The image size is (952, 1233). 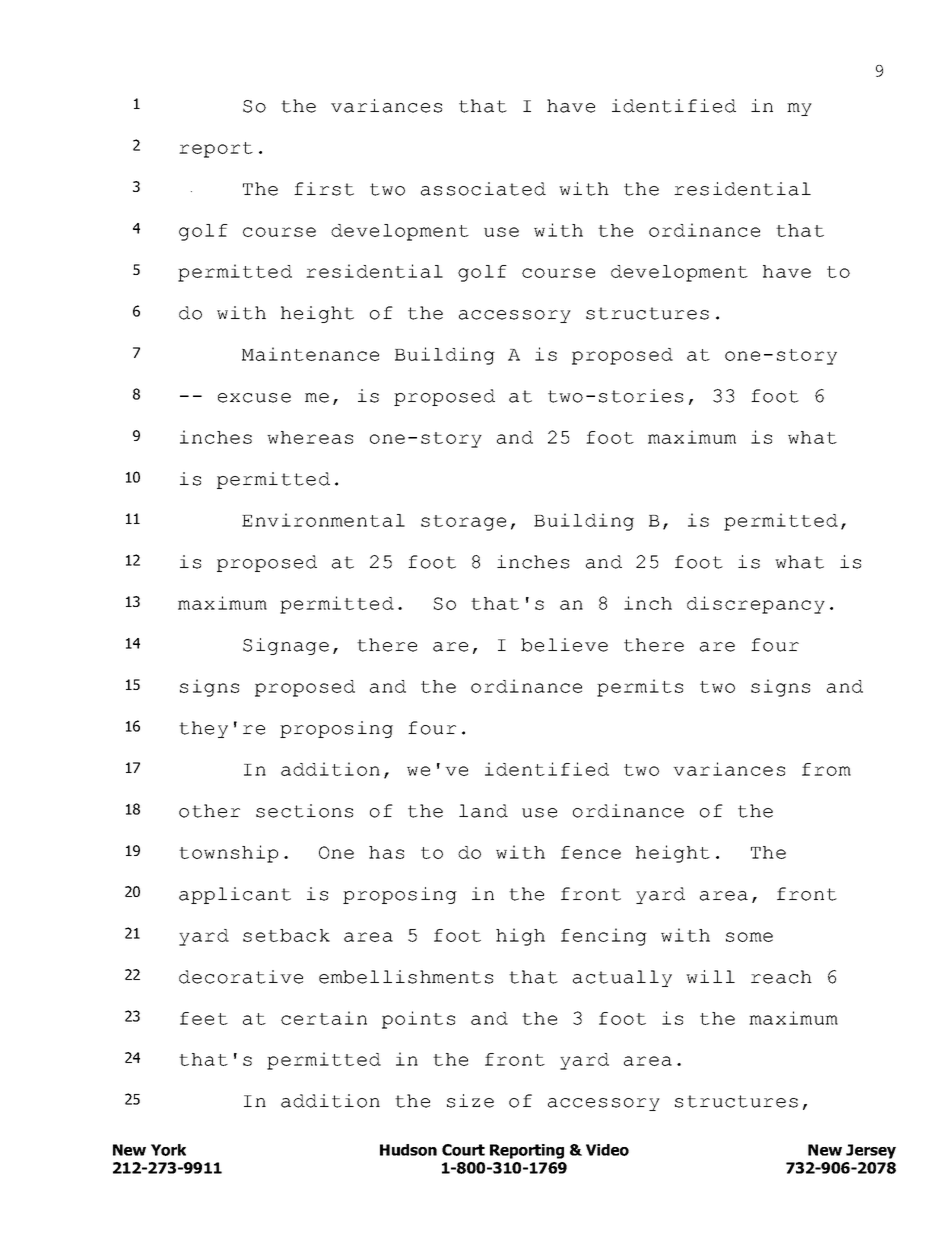 What do you see at coordinates (324, 189) in the screenshot?
I see `first` at bounding box center [324, 189].
